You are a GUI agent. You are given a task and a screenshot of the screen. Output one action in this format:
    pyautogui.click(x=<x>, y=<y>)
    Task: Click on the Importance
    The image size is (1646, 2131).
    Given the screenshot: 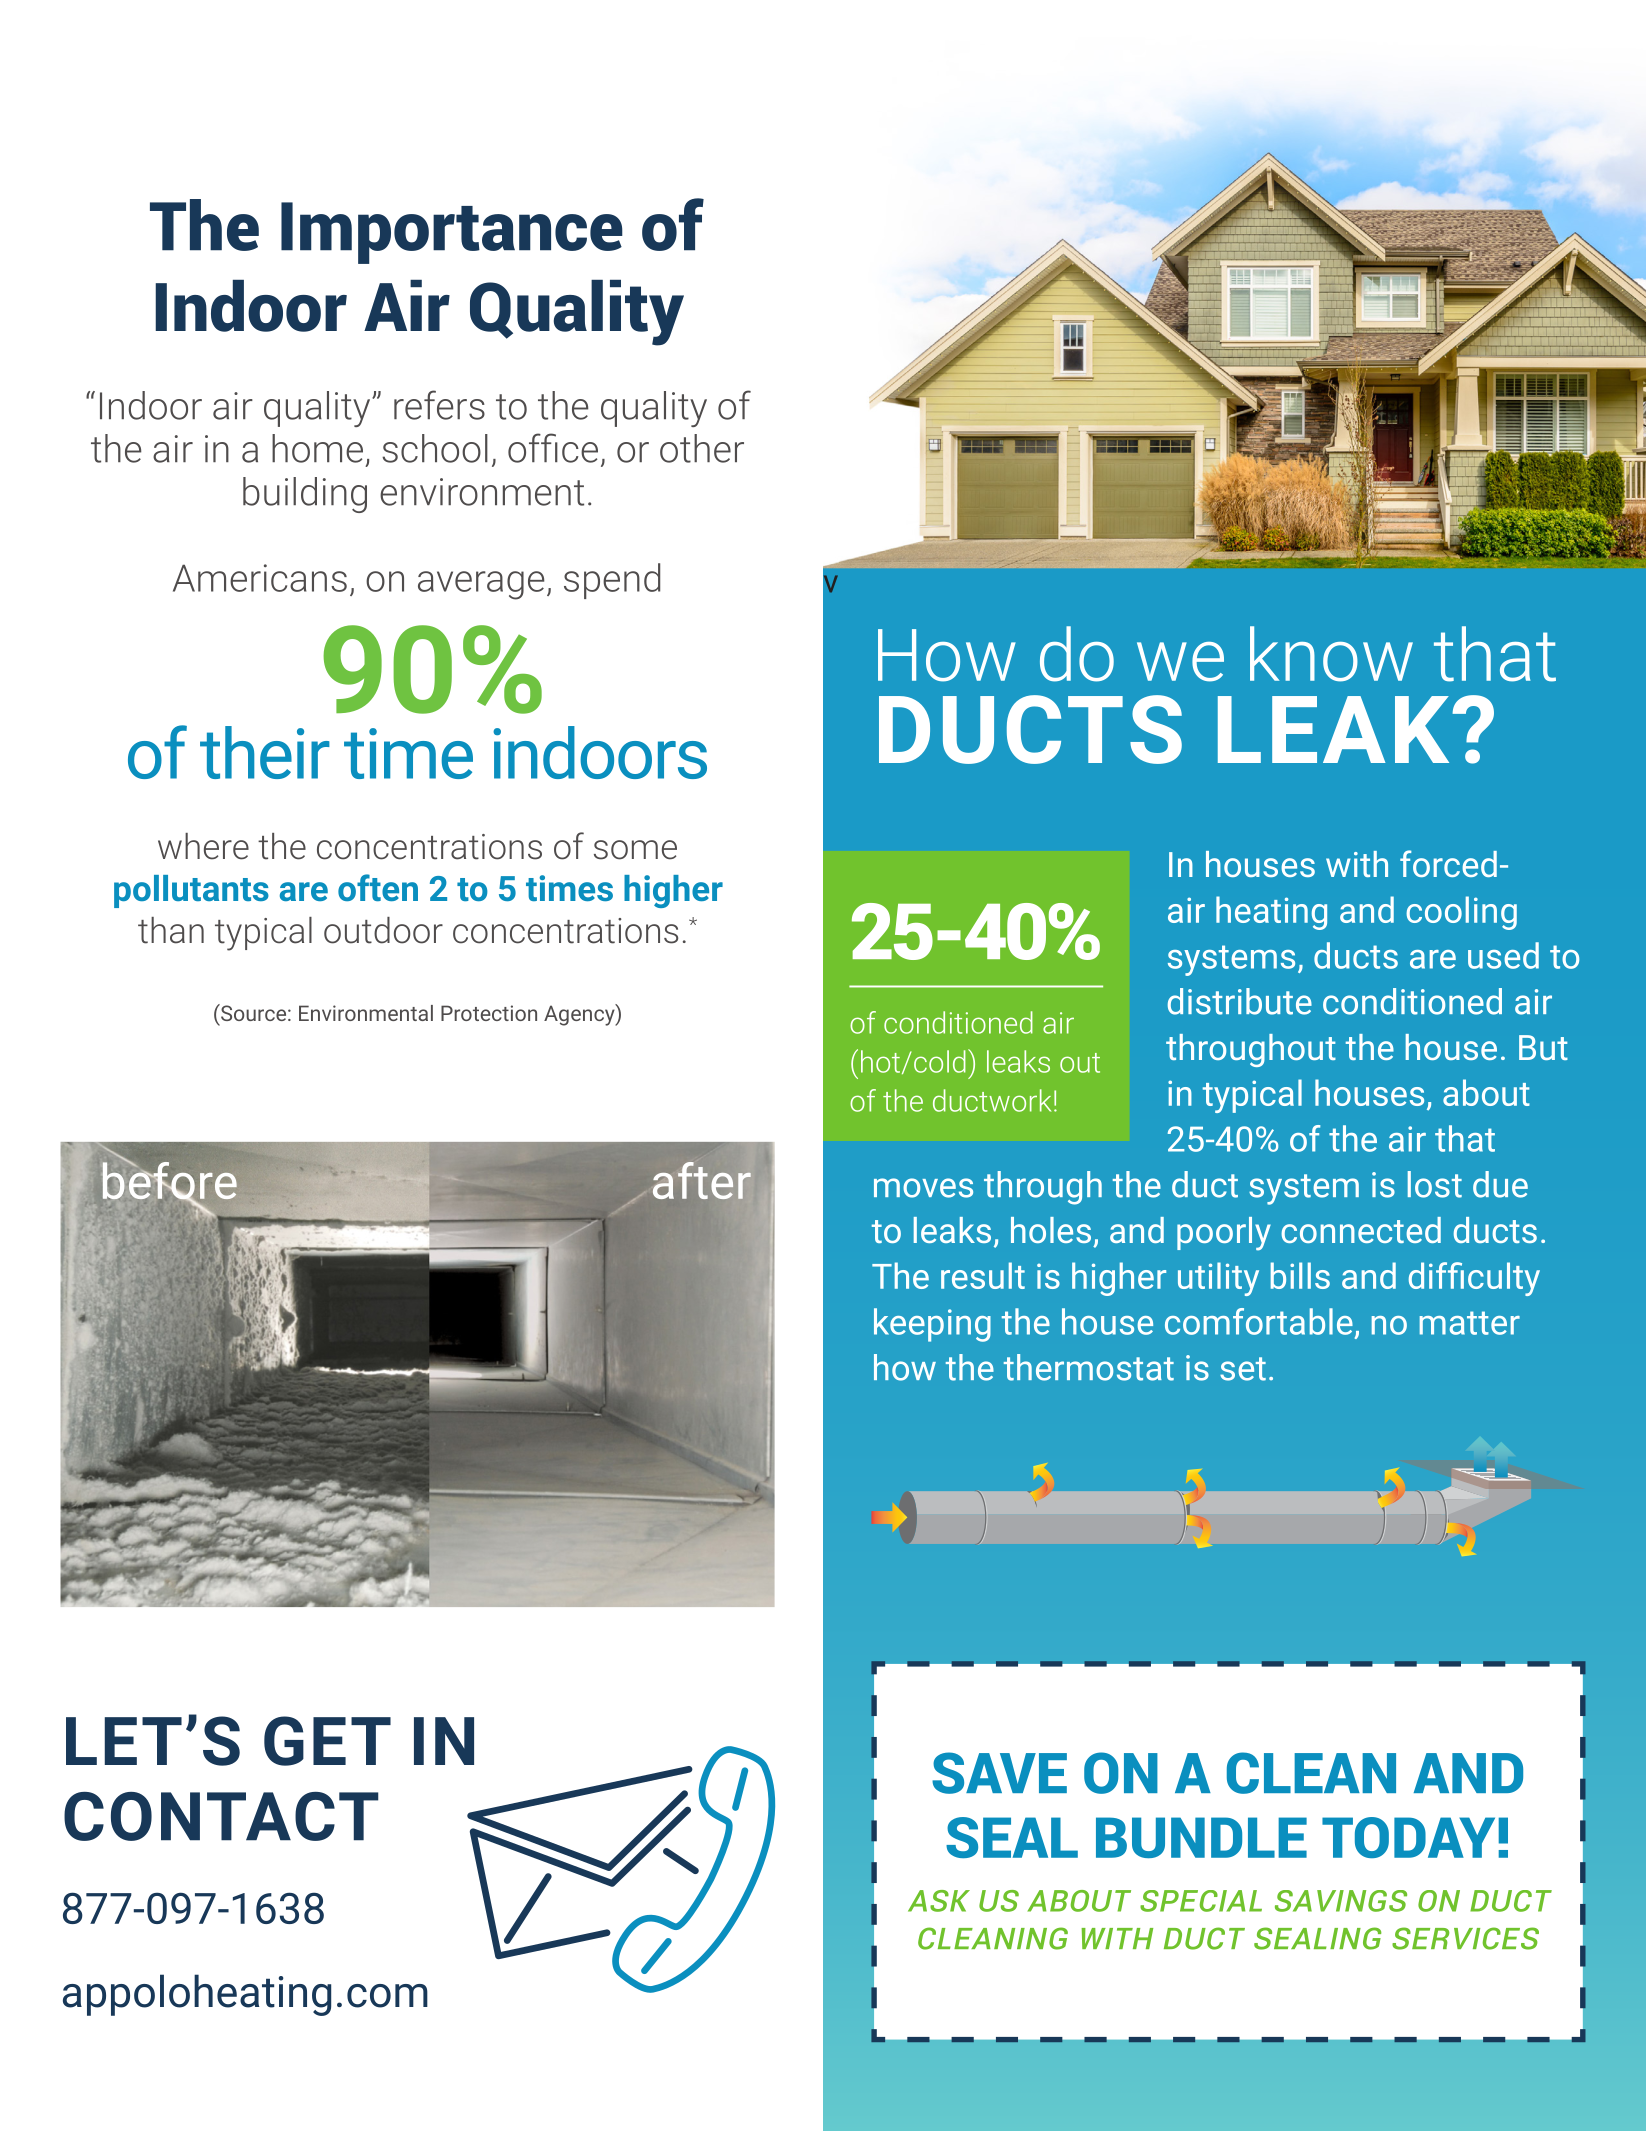 What is the action you would take?
    pyautogui.click(x=452, y=233)
